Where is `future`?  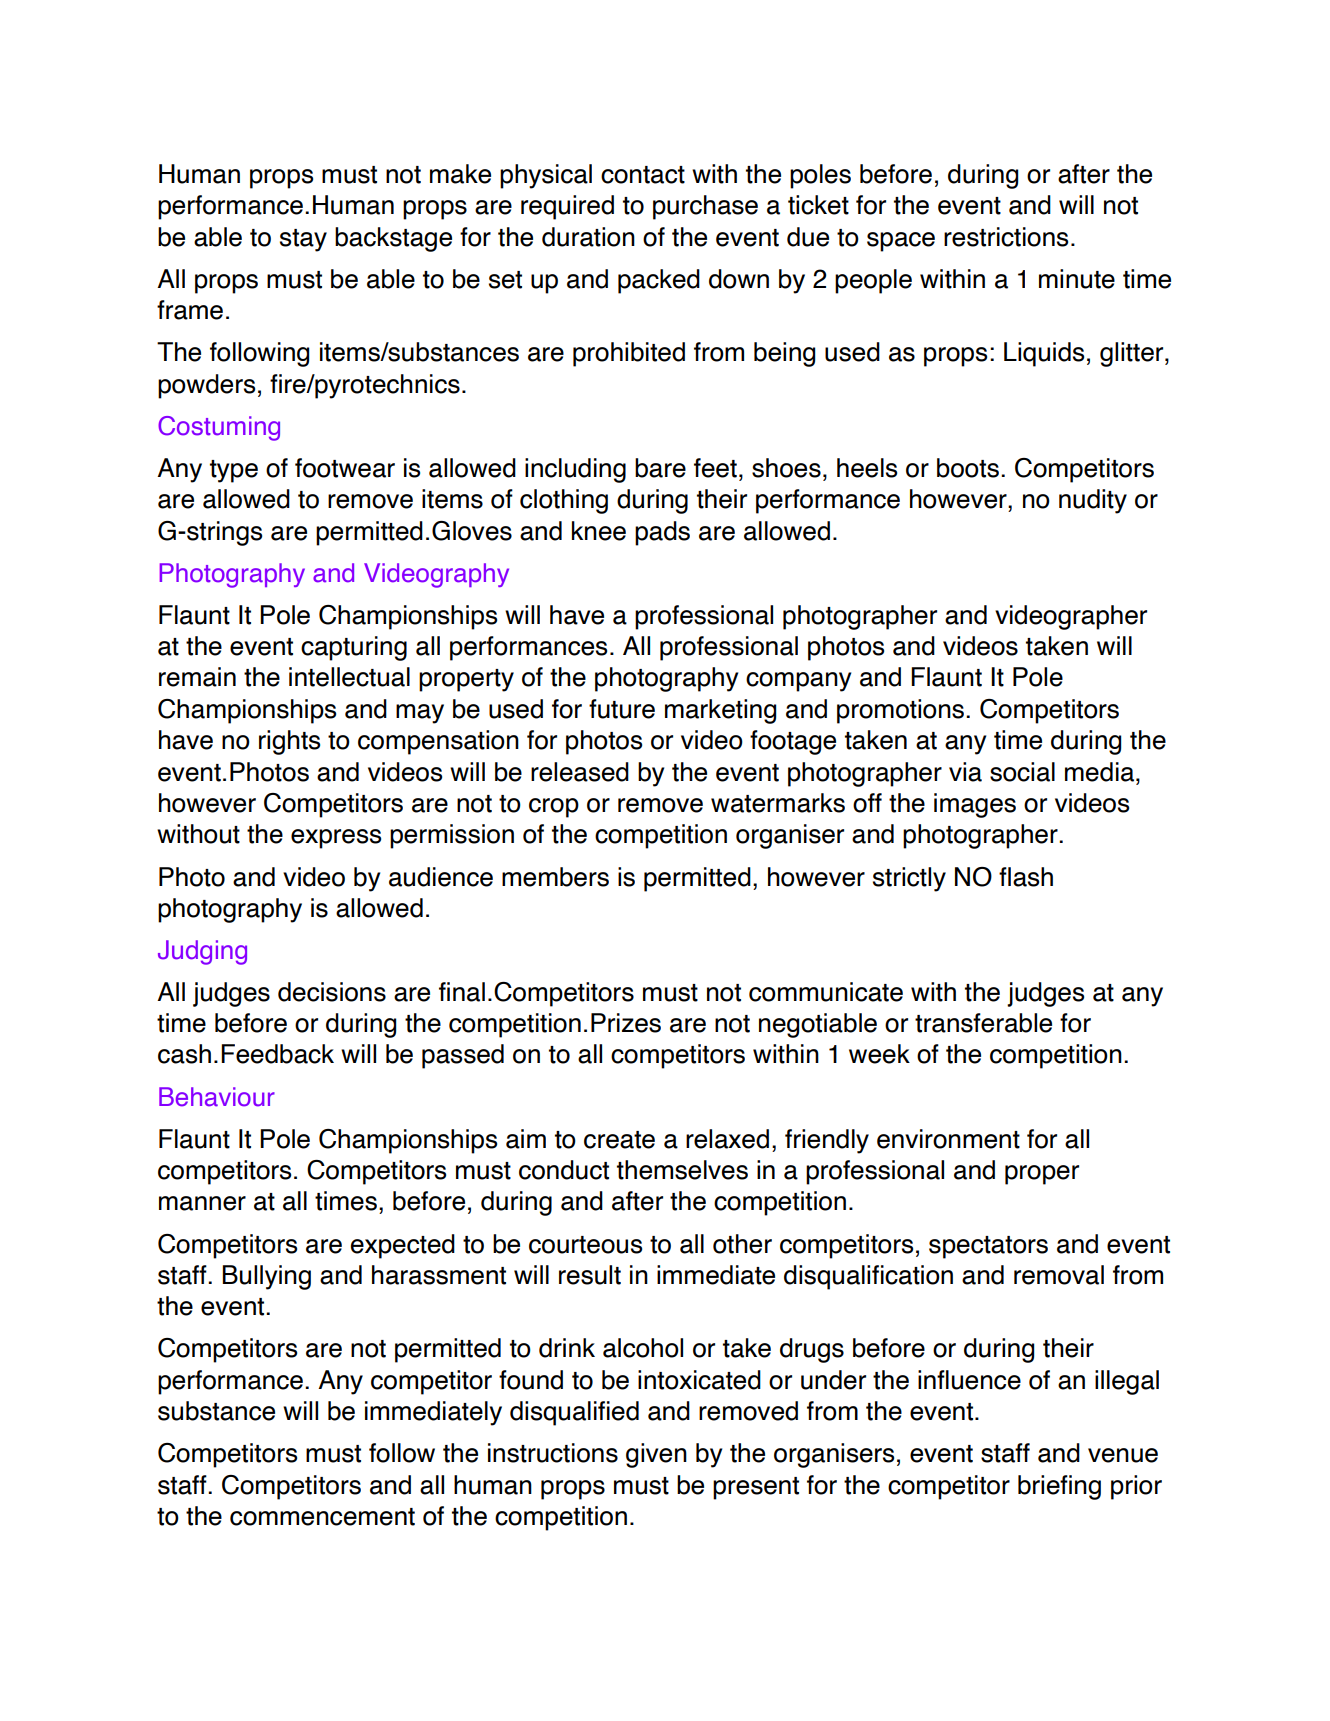 future is located at coordinates (622, 709).
